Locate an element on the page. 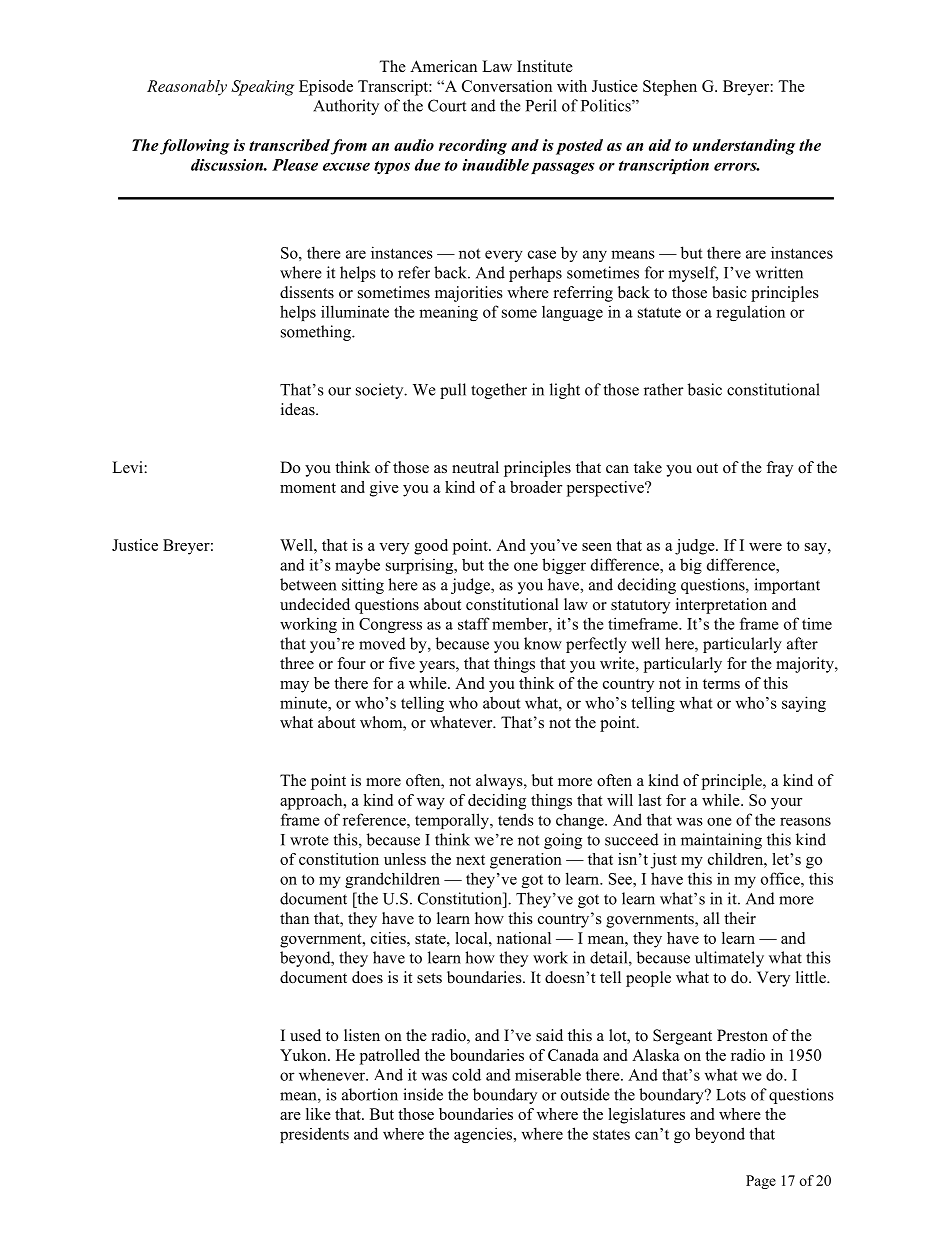 Image resolution: width=952 pixels, height=1233 pixels. staff is located at coordinates (473, 623).
